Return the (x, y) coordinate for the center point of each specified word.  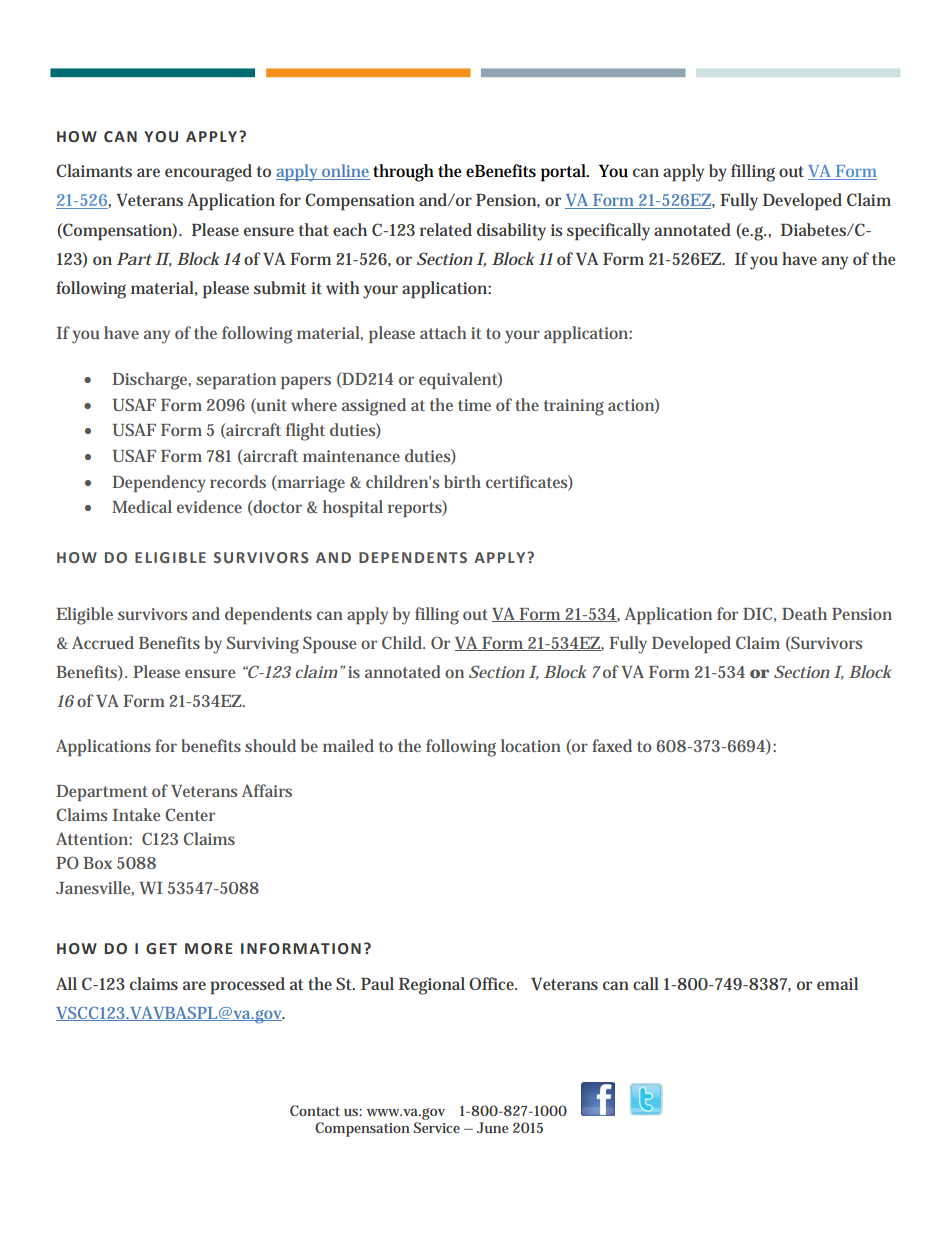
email (837, 983)
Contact (315, 1110)
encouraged (208, 173)
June (492, 1127)
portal (564, 173)
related (446, 229)
